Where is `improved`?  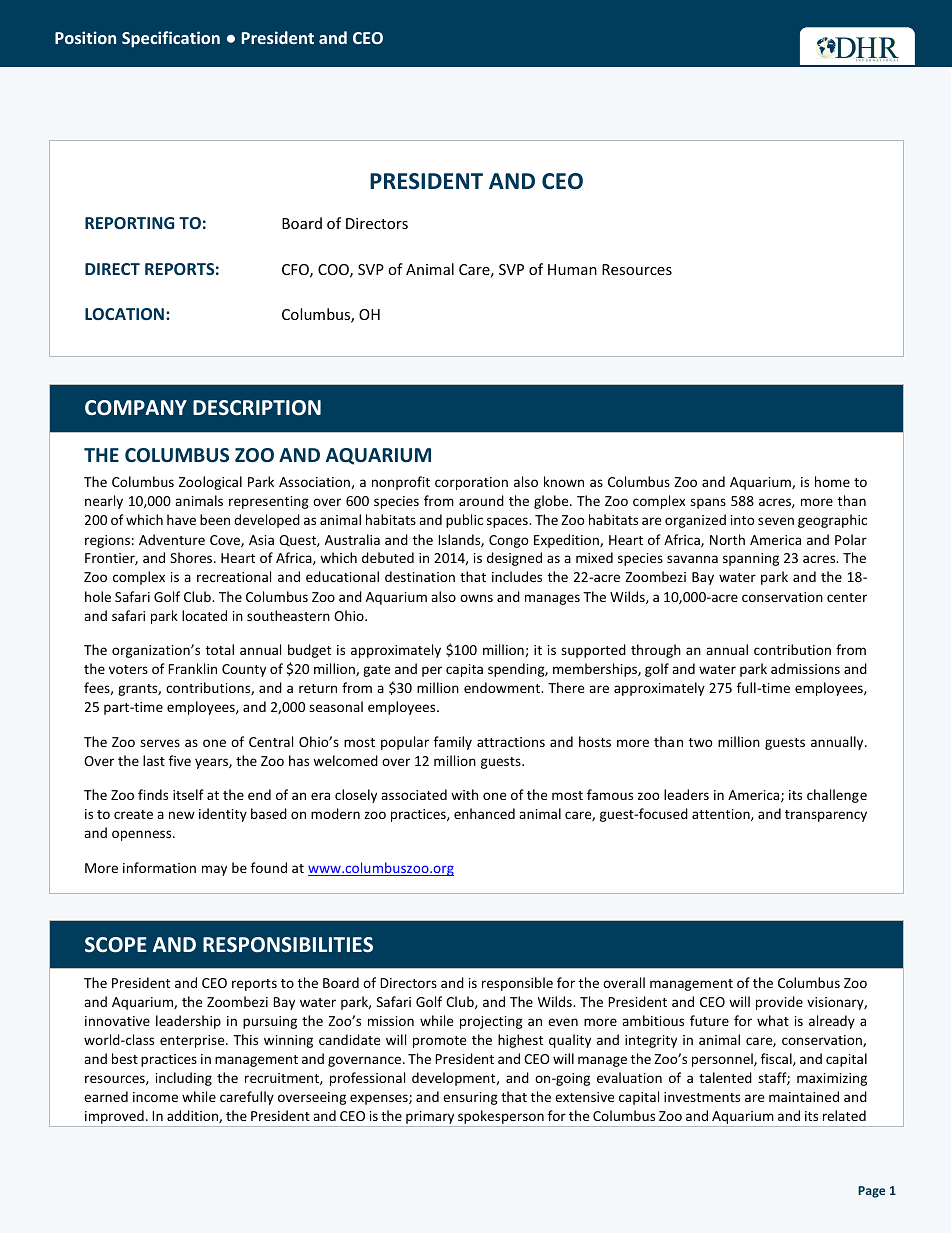
improved is located at coordinates (114, 1118).
